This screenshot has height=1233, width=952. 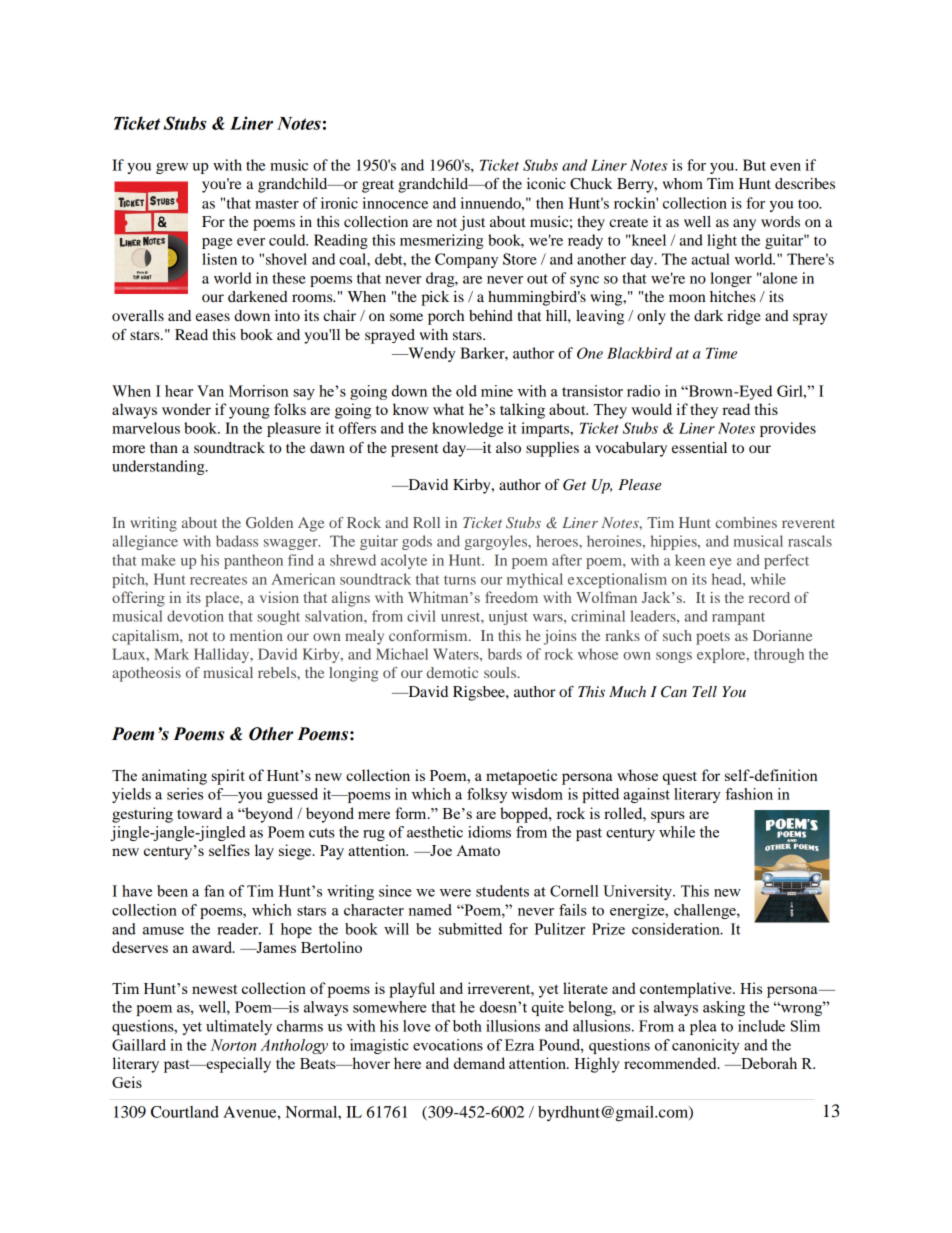 What do you see at coordinates (683, 183) in the screenshot?
I see `whom` at bounding box center [683, 183].
